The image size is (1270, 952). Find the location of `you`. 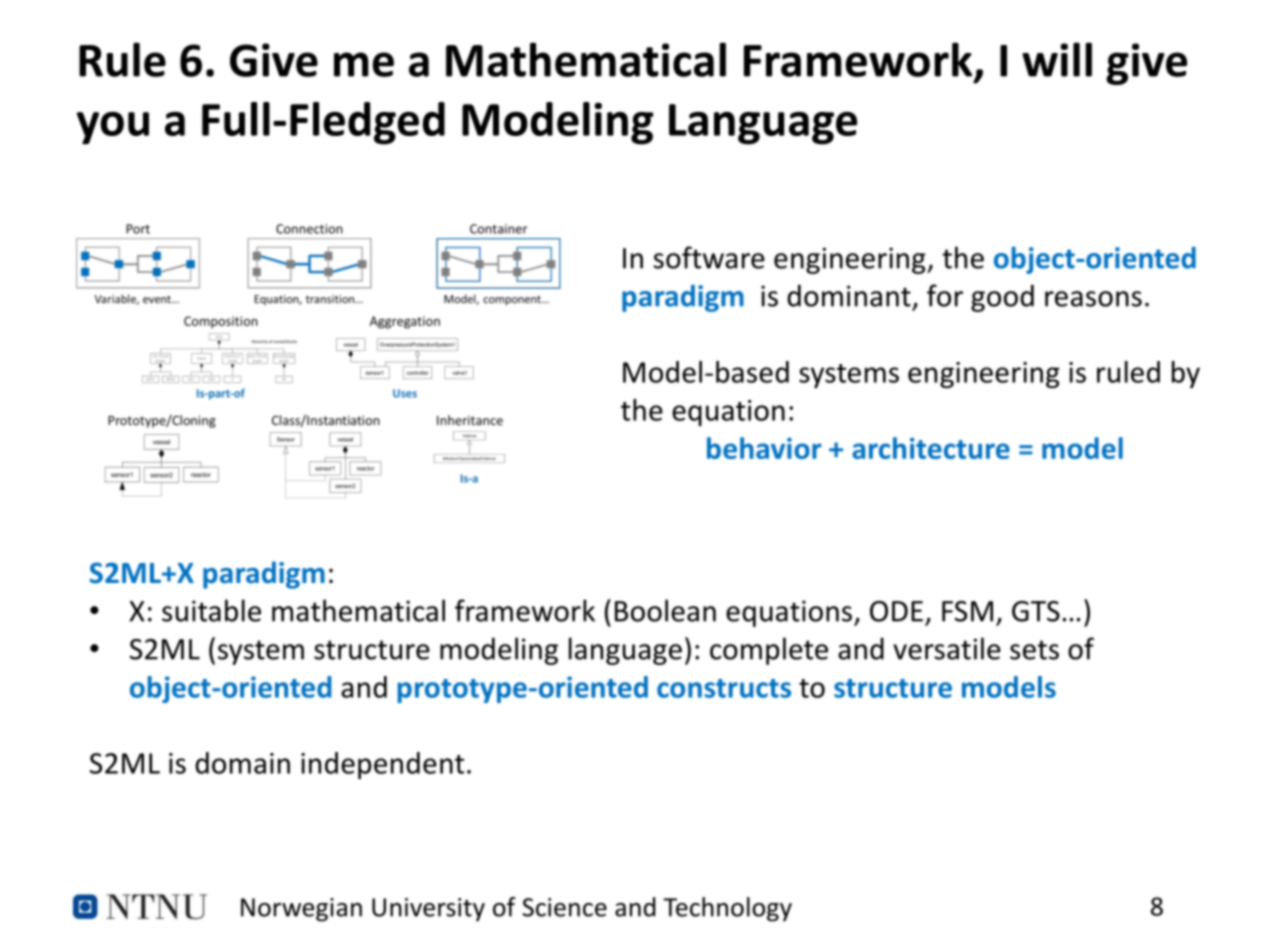

you is located at coordinates (113, 128).
